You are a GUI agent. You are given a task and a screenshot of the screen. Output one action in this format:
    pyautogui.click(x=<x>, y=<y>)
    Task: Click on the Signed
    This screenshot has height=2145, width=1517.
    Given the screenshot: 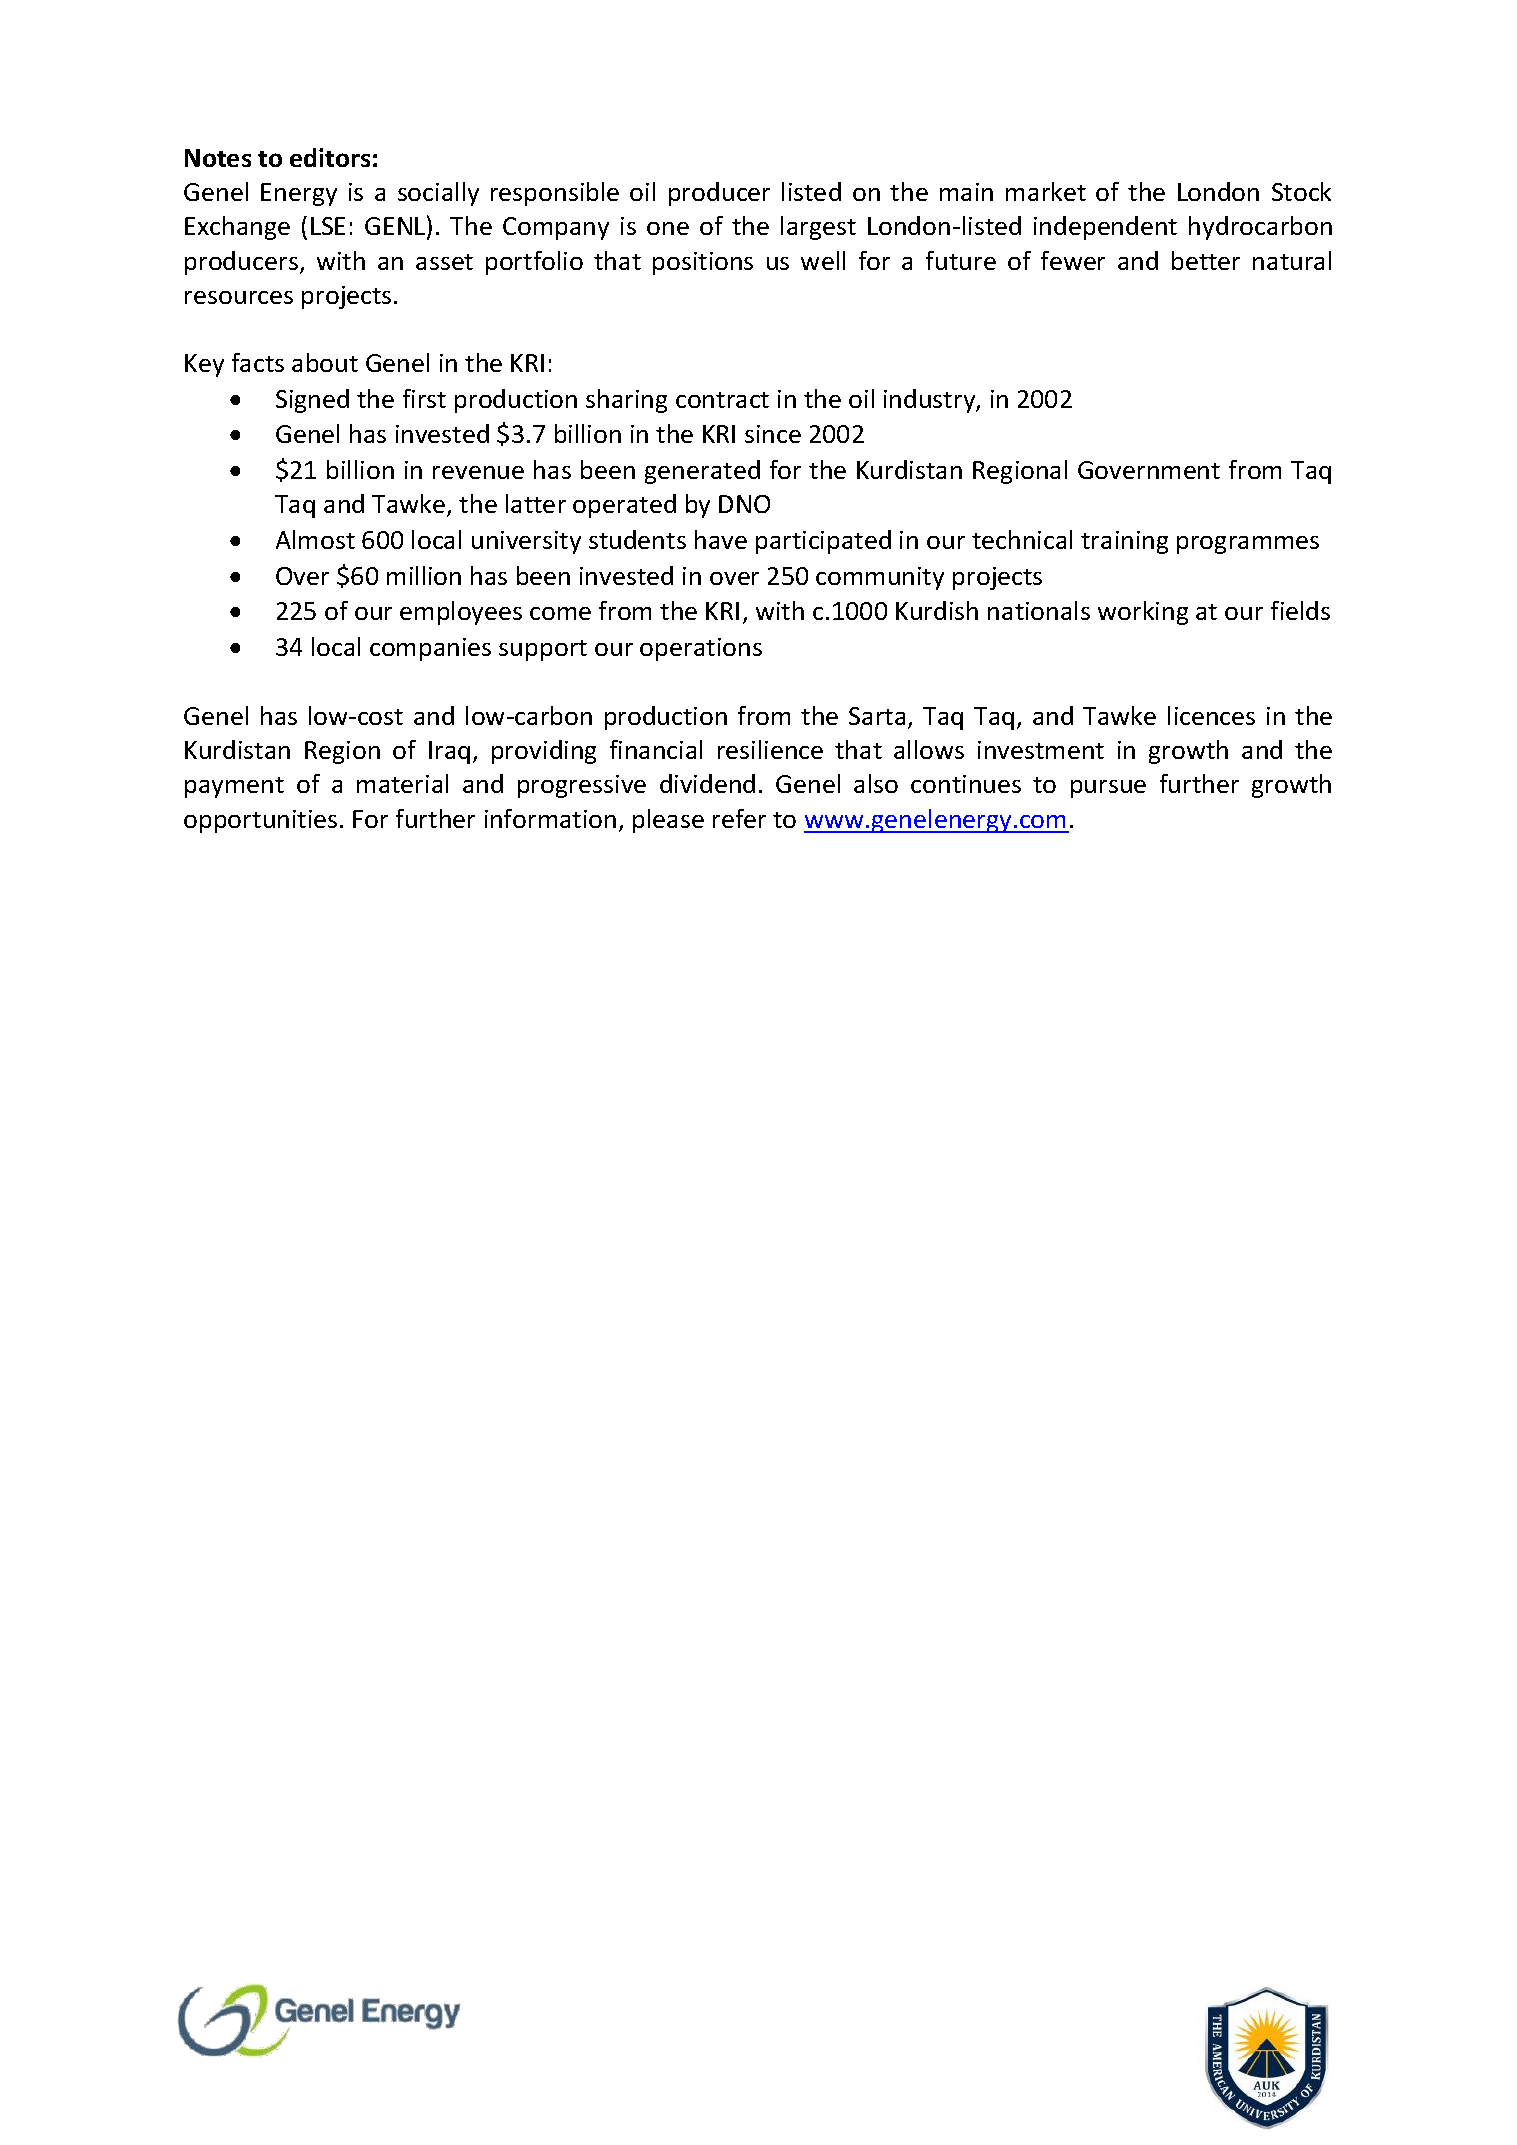 What is the action you would take?
    pyautogui.click(x=312, y=401)
